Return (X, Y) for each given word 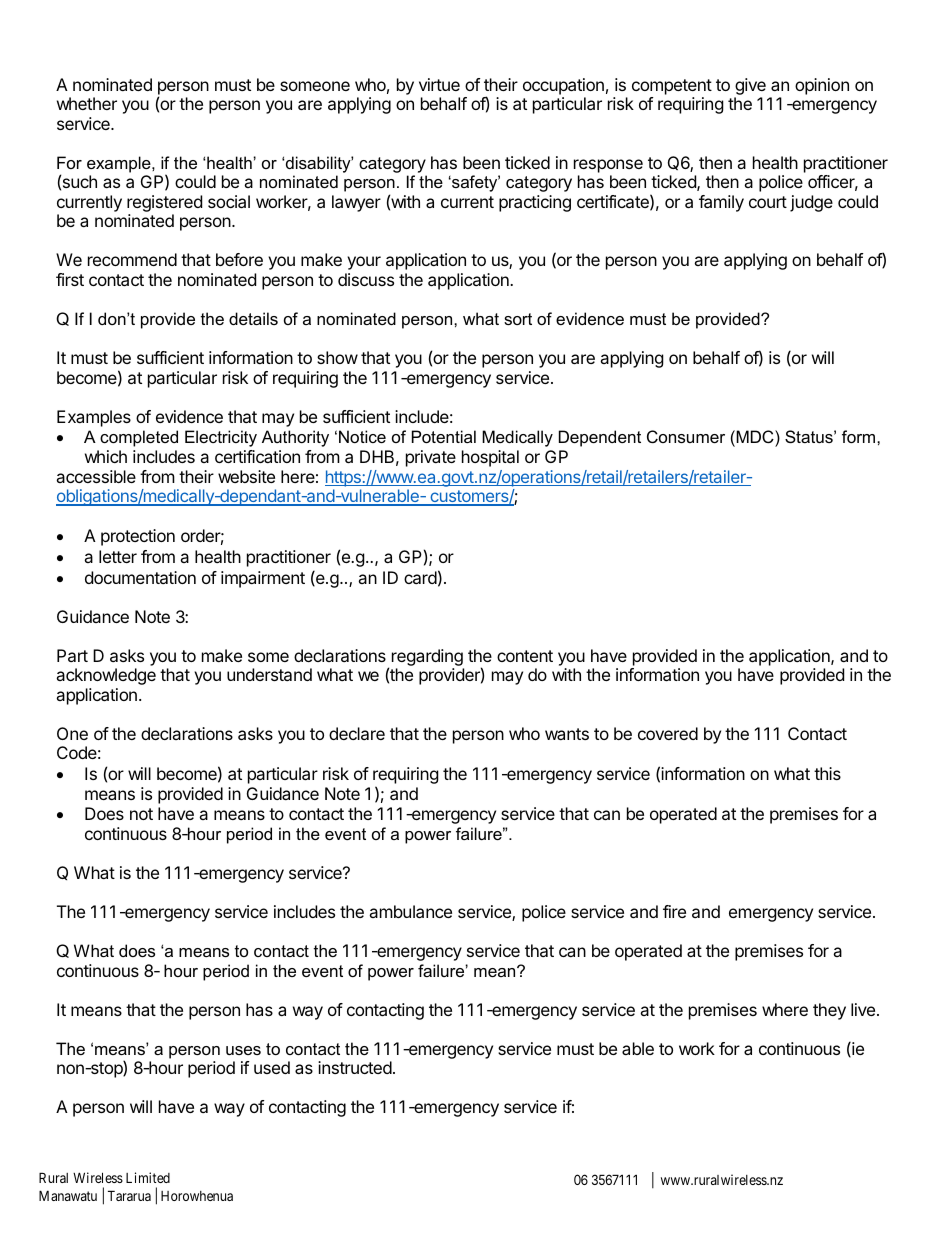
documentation (140, 577)
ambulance (410, 911)
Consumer (686, 436)
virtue (439, 84)
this (827, 773)
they (829, 1011)
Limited (148, 1177)
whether (87, 103)
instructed (355, 1067)
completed (139, 438)
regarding (428, 659)
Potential (444, 436)
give (750, 88)
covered (668, 733)
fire (674, 911)
